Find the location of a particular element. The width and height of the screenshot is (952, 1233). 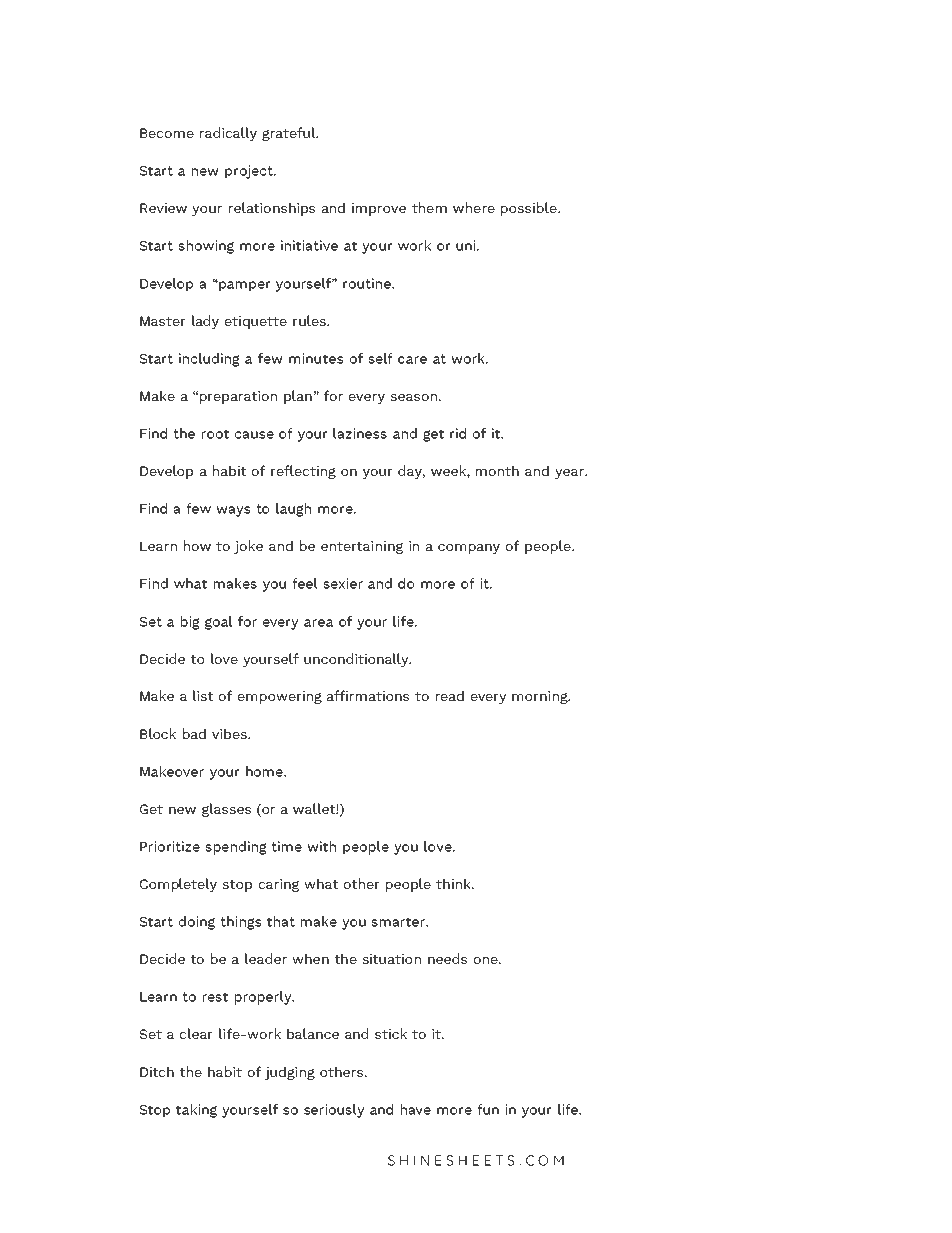

possible is located at coordinates (530, 209).
